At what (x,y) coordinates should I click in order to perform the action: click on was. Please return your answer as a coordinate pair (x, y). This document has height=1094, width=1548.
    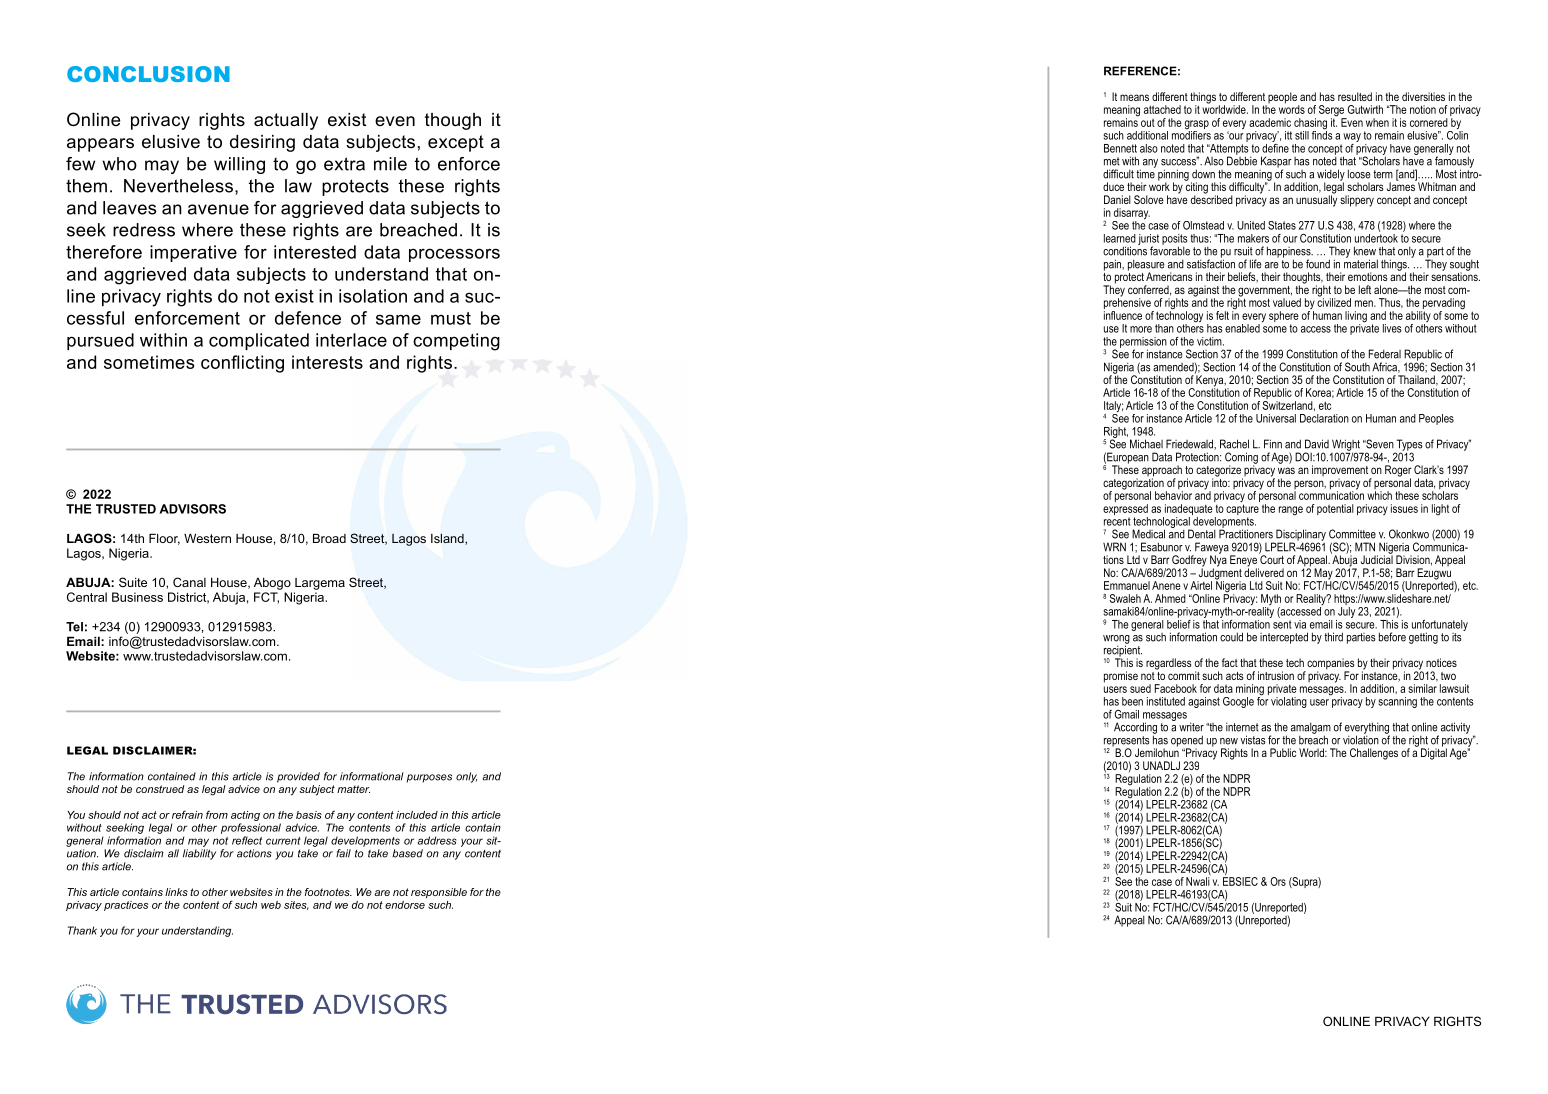
    Looking at the image, I should click on (1286, 470).
